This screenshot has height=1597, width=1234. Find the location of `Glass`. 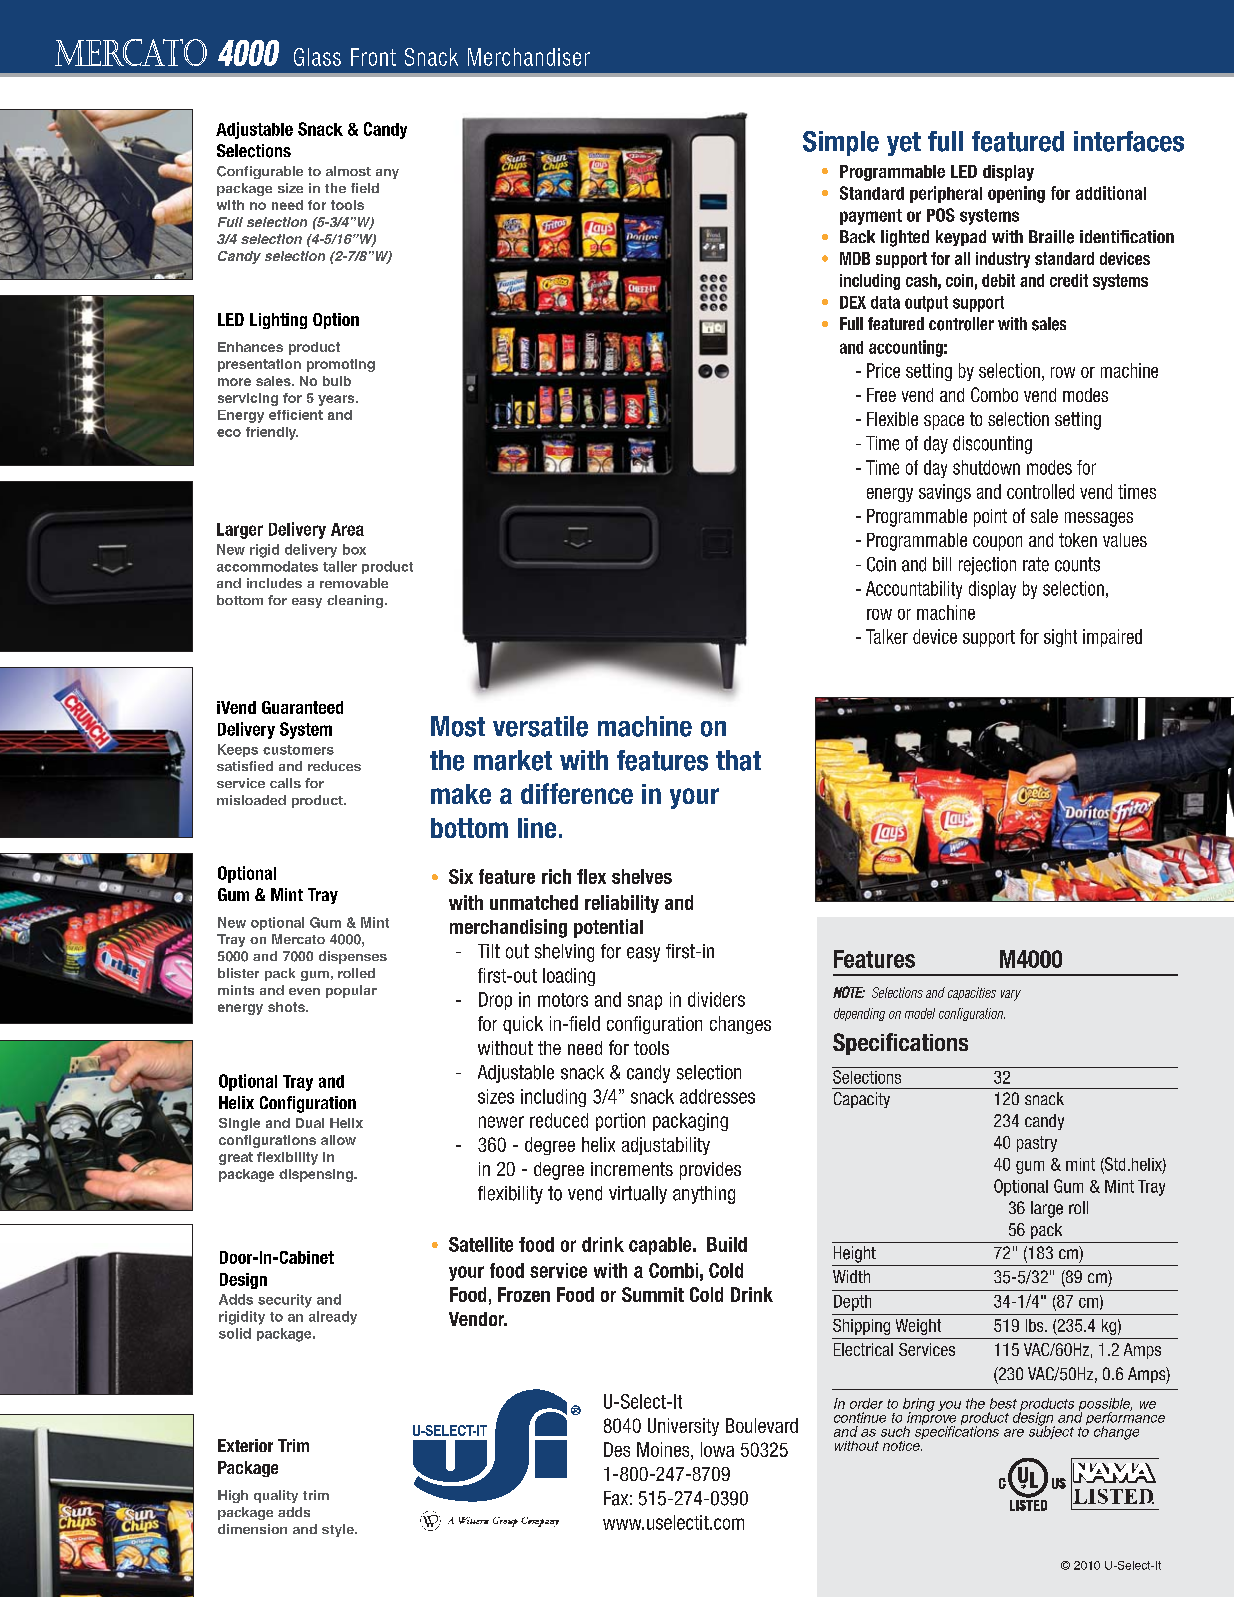

Glass is located at coordinates (317, 57).
